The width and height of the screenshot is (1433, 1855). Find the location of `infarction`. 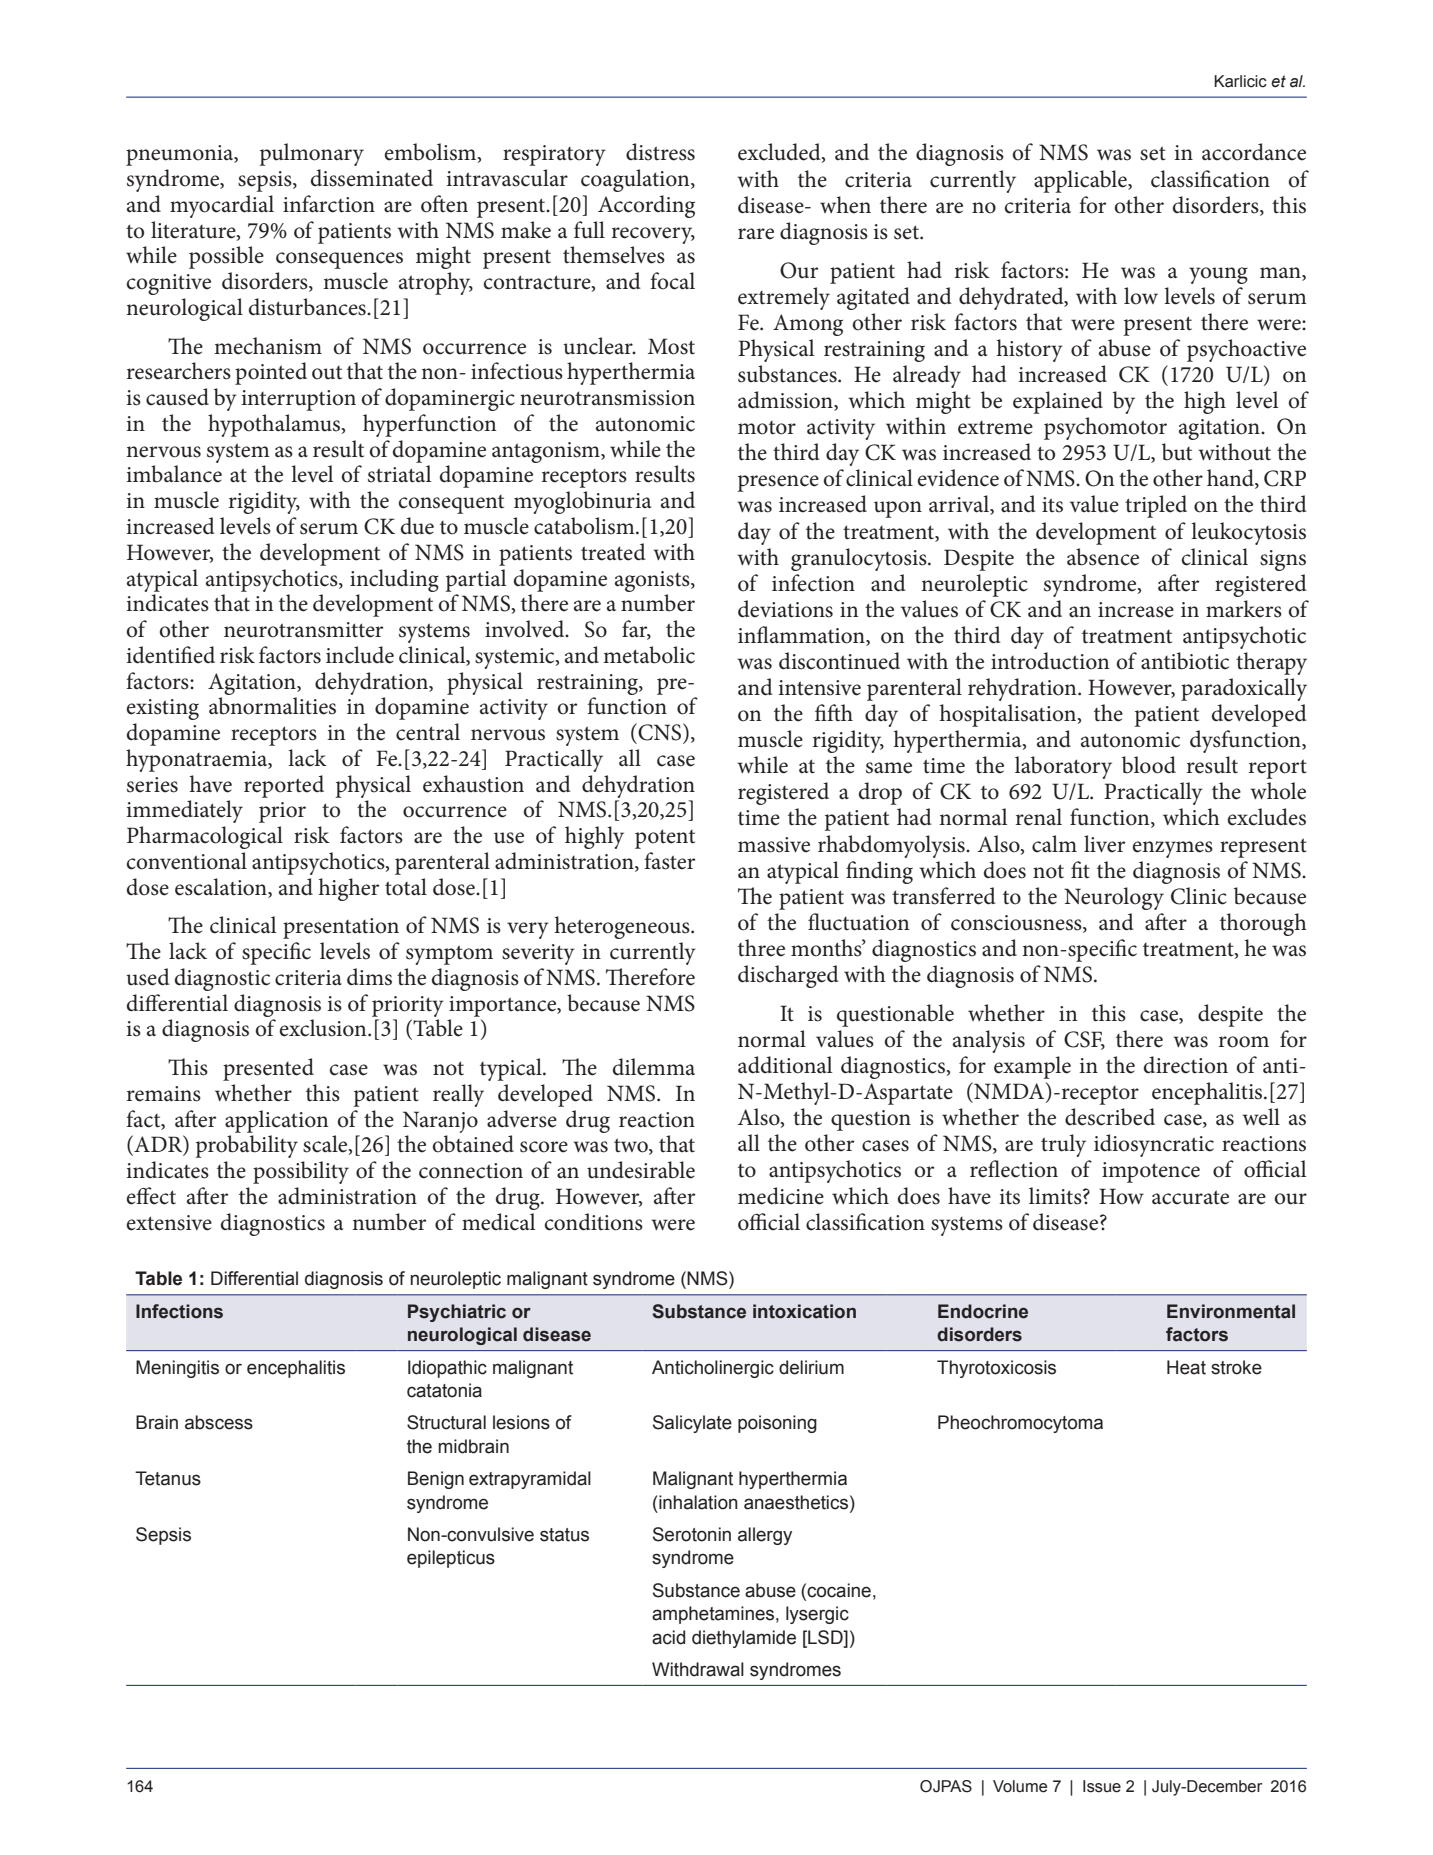

infarction is located at coordinates (329, 204).
